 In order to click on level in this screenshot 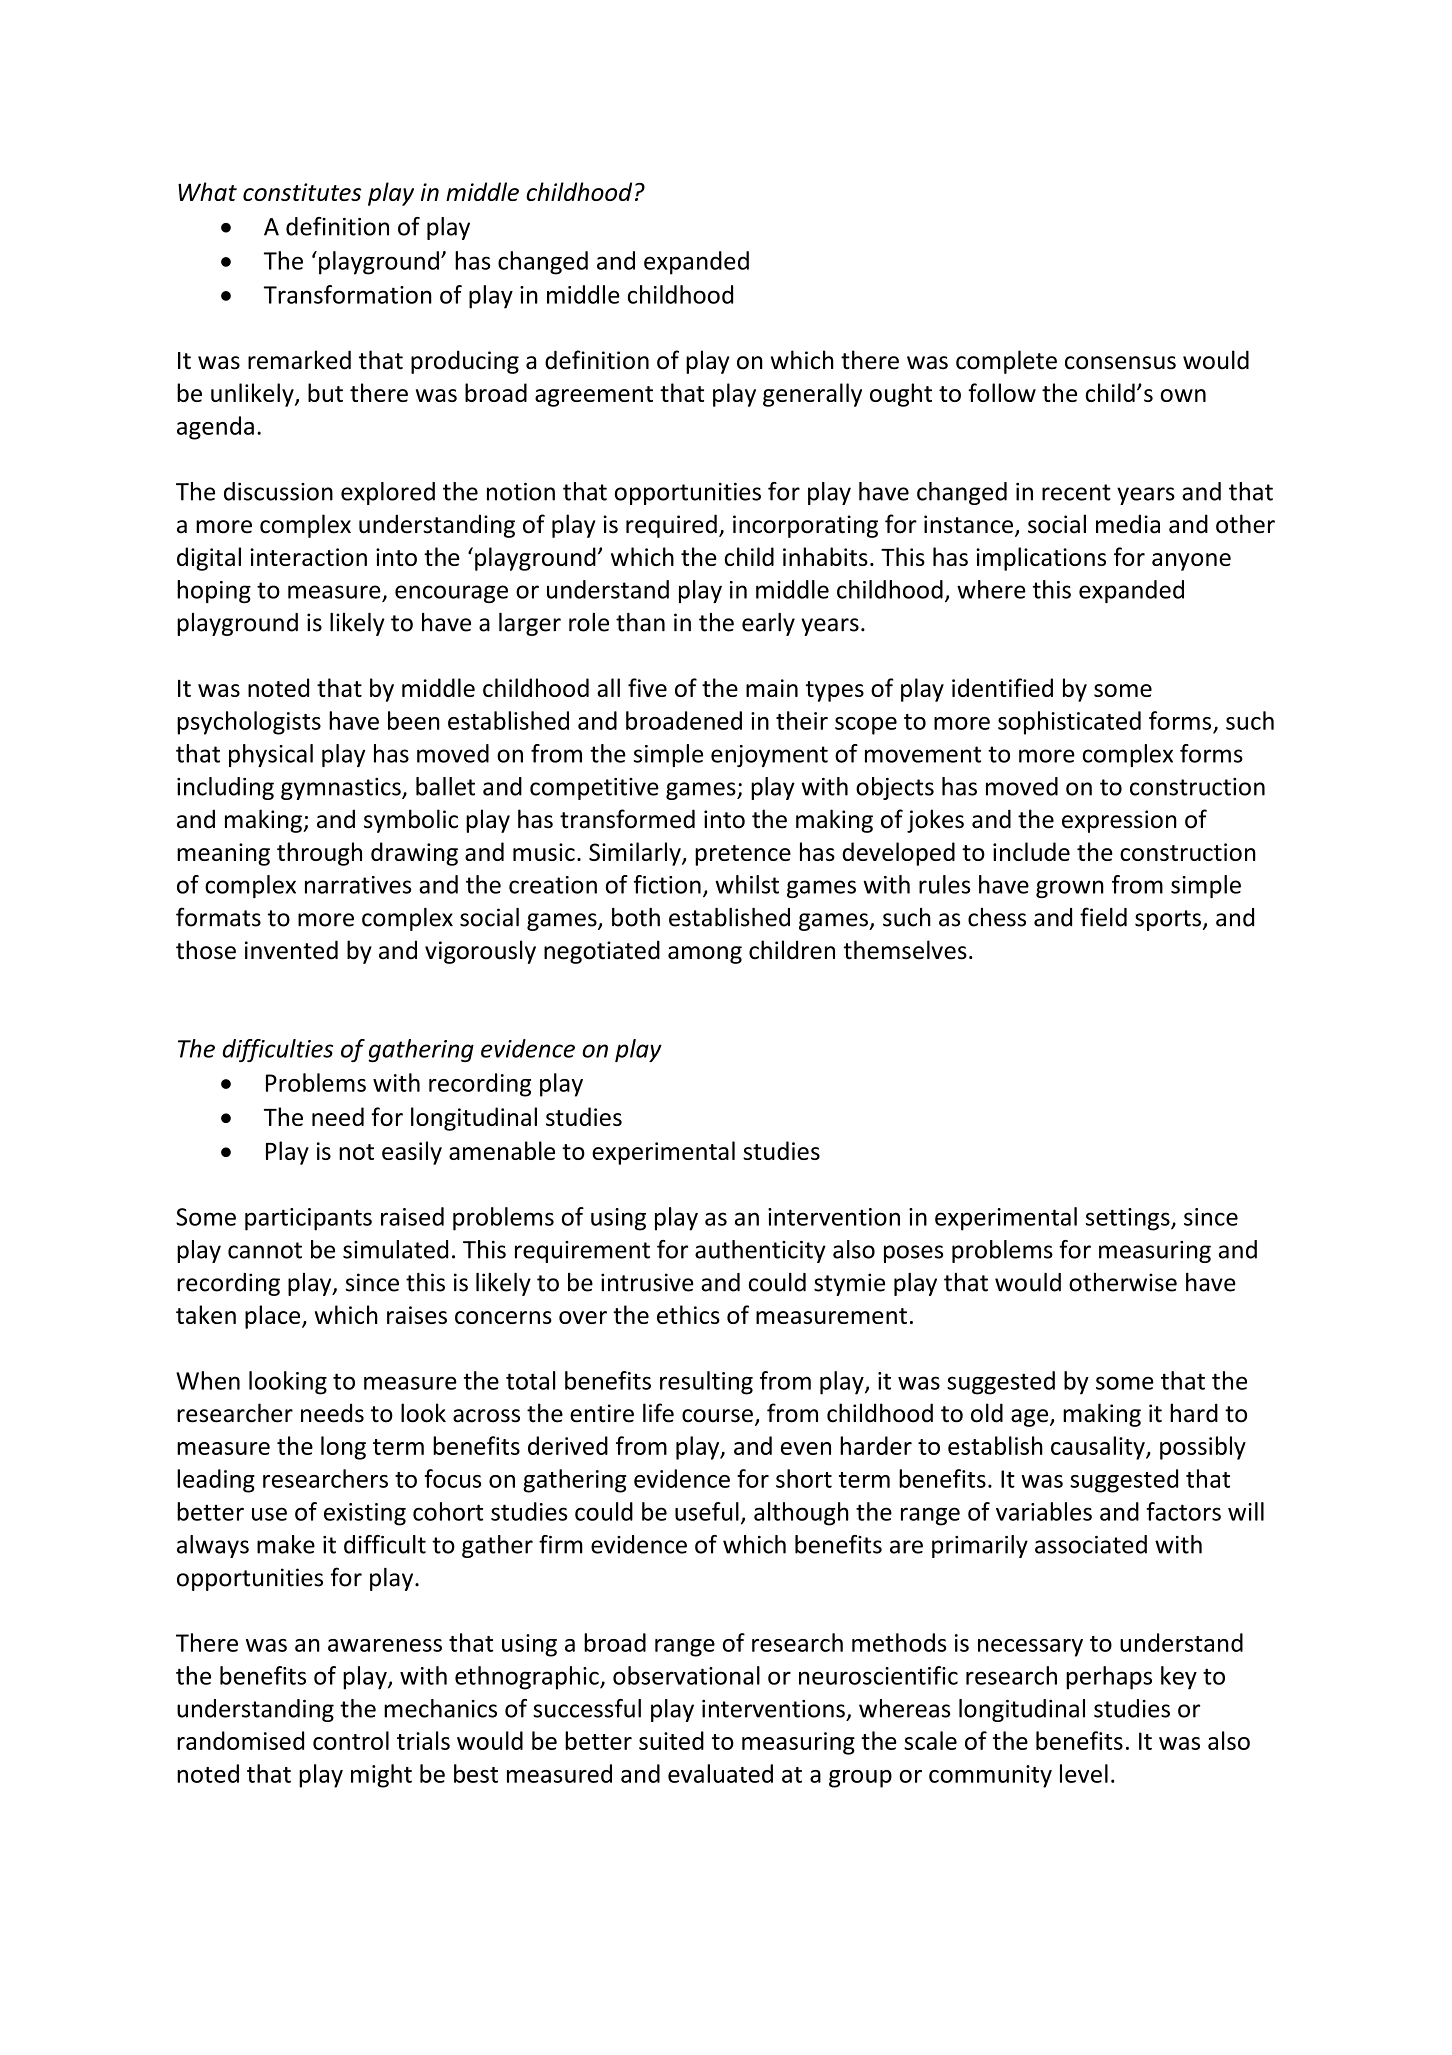, I will do `click(1084, 1773)`.
